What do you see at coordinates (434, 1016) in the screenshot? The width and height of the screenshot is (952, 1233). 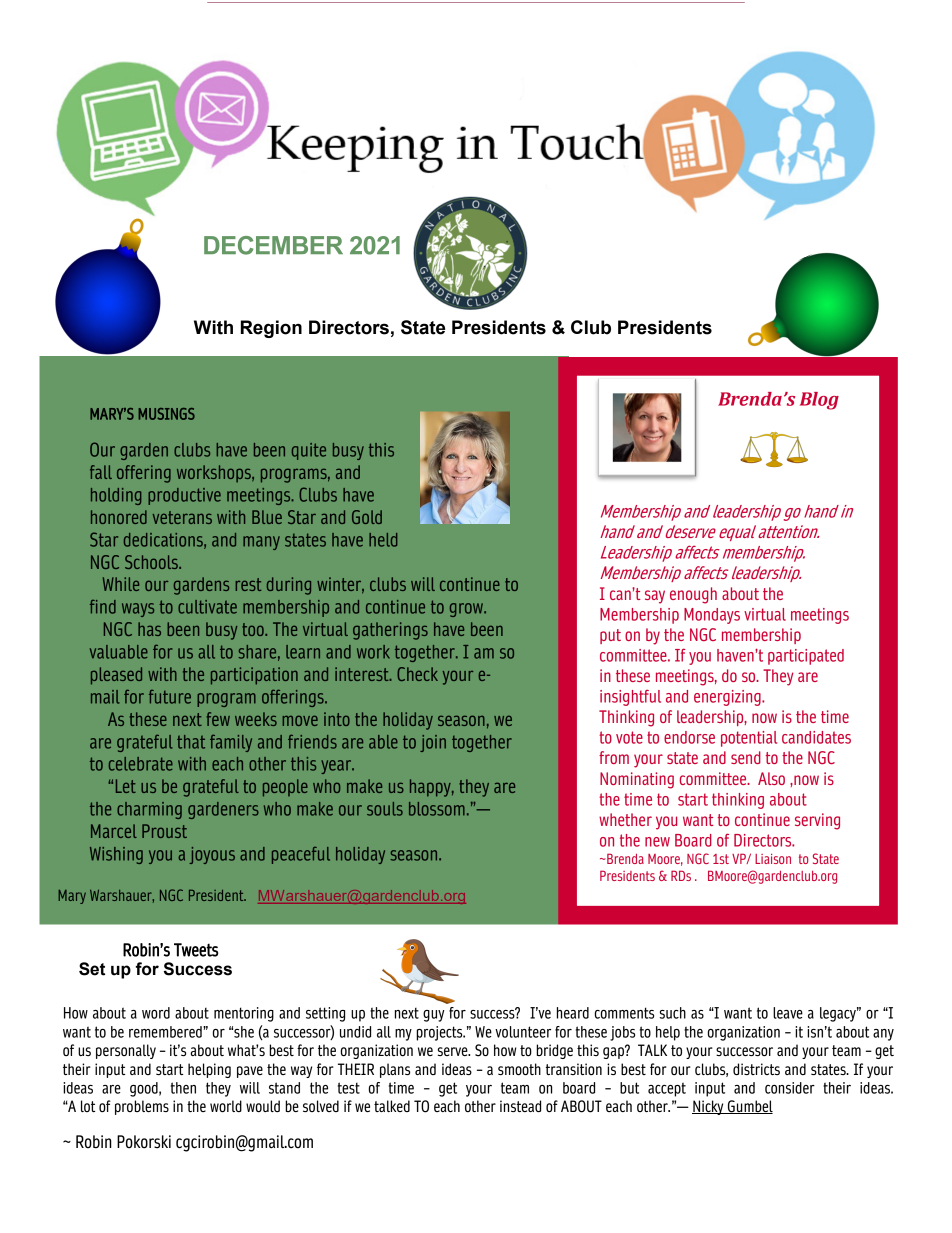 I see `guy` at bounding box center [434, 1016].
